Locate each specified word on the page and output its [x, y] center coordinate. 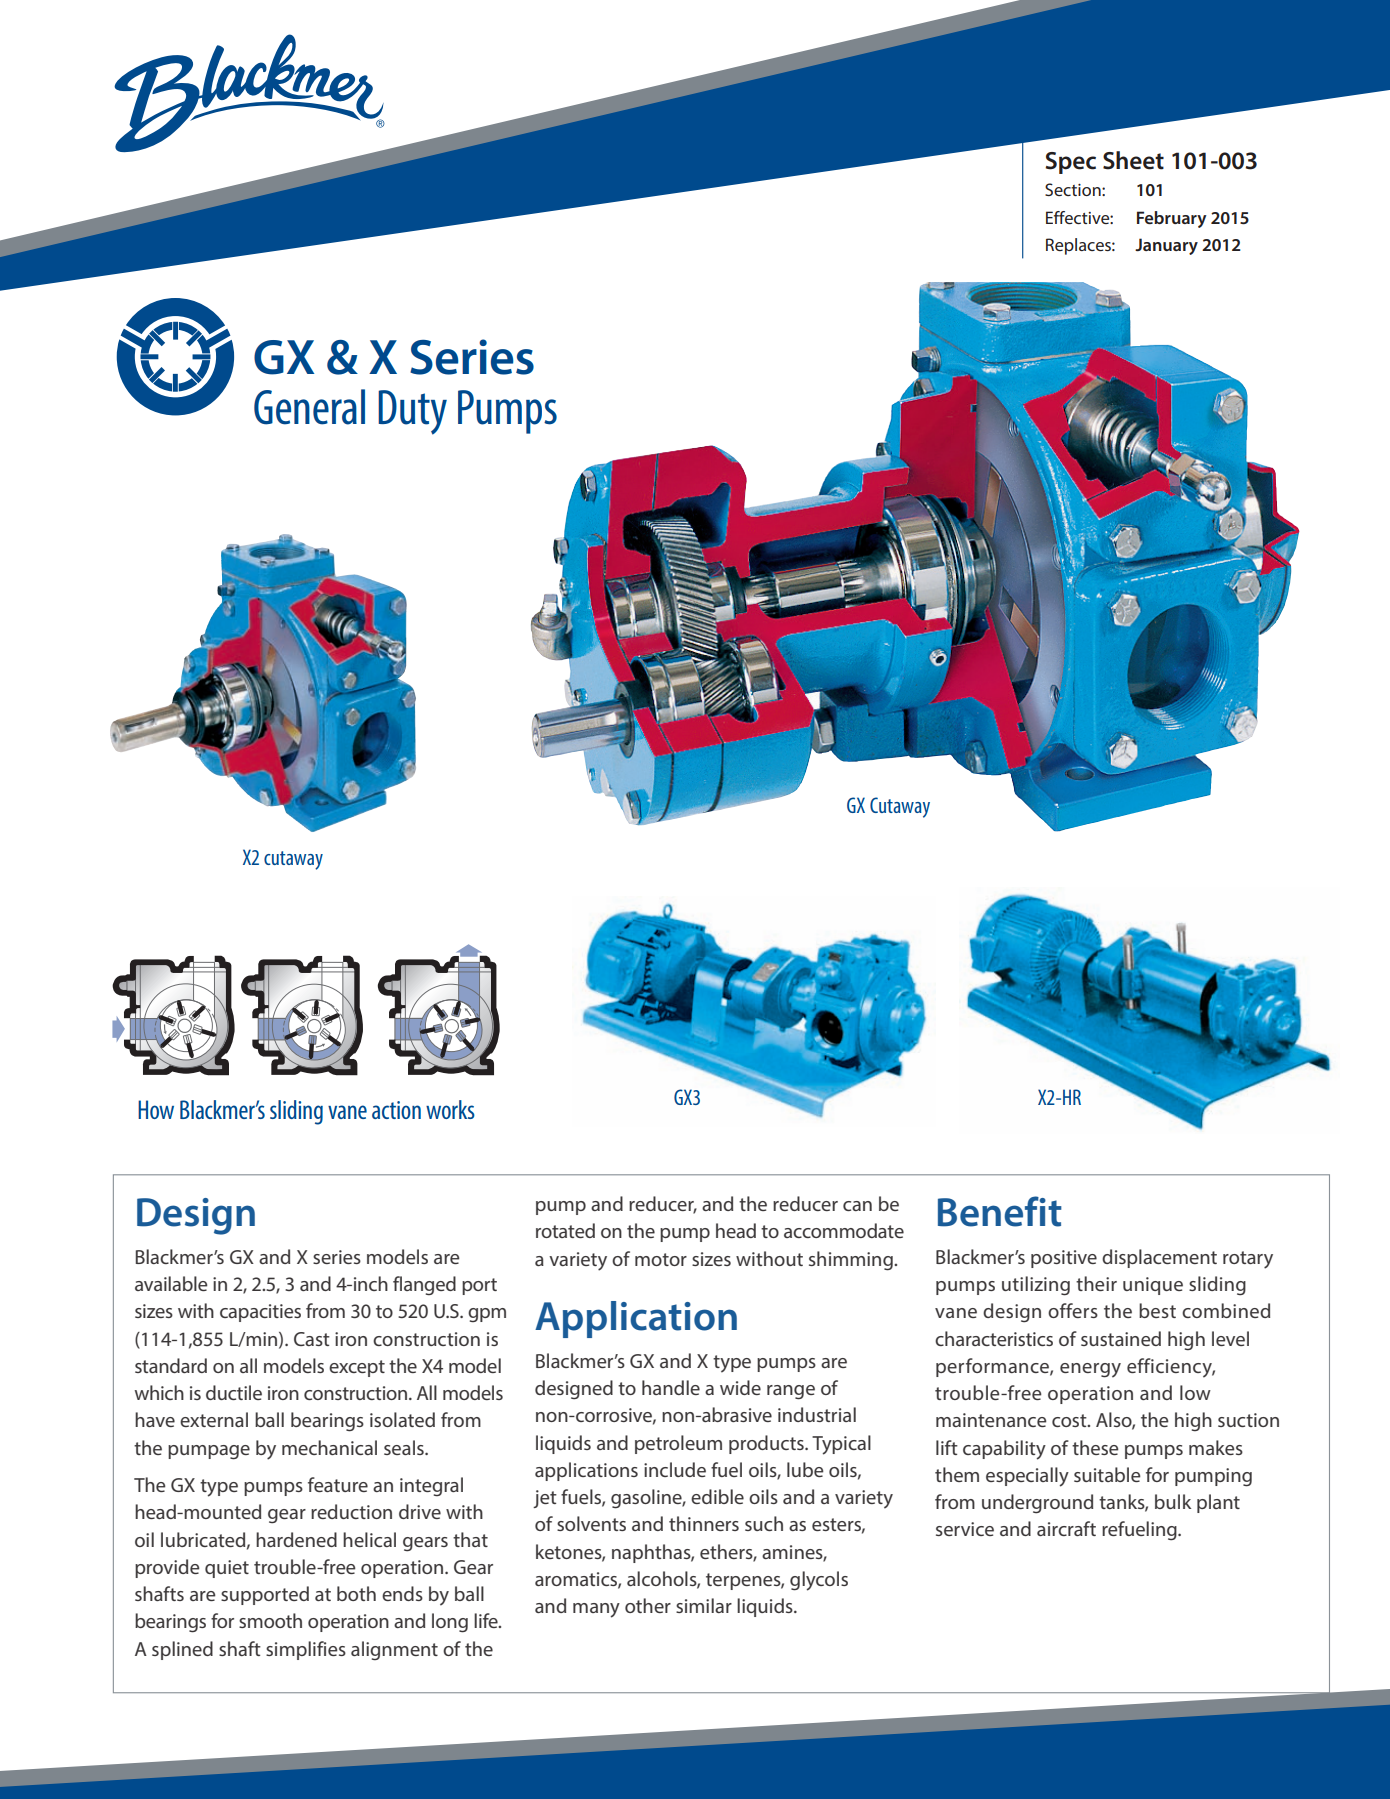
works [450, 1109]
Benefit [1000, 1211]
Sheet [1133, 160]
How [156, 1109]
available [171, 1283]
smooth [270, 1620]
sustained [1121, 1338]
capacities [260, 1313]
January [1166, 246]
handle [671, 1387]
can [857, 1206]
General [309, 407]
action [396, 1110]
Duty [412, 412]
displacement [1159, 1258]
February [1172, 219]
